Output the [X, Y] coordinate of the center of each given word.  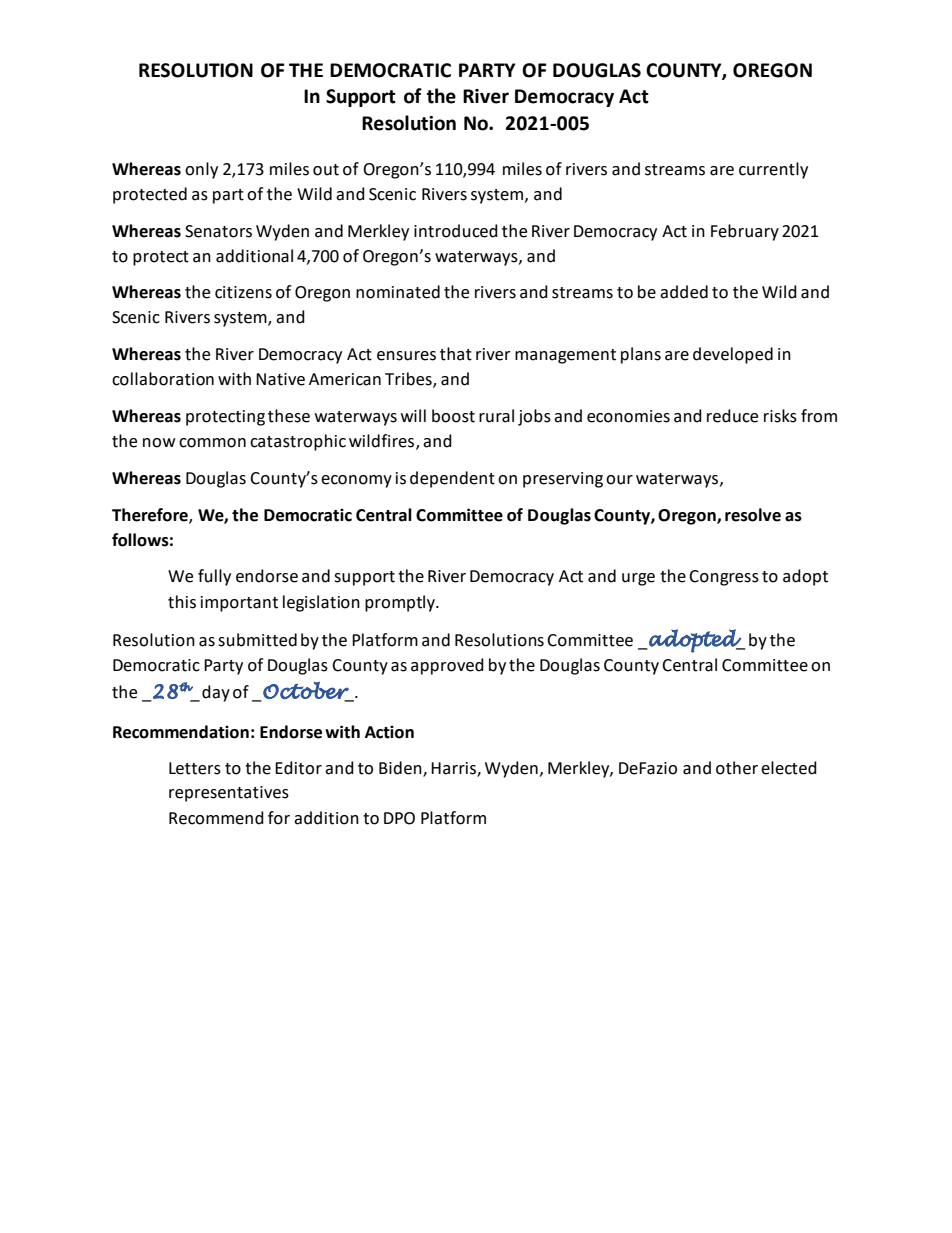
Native [280, 379]
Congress [724, 578]
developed [733, 355]
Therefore [151, 515]
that [456, 354]
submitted [257, 640]
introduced [456, 231]
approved [447, 666]
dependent [452, 479]
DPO [399, 818]
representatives [229, 794]
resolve [753, 515]
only [201, 170]
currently [773, 170]
